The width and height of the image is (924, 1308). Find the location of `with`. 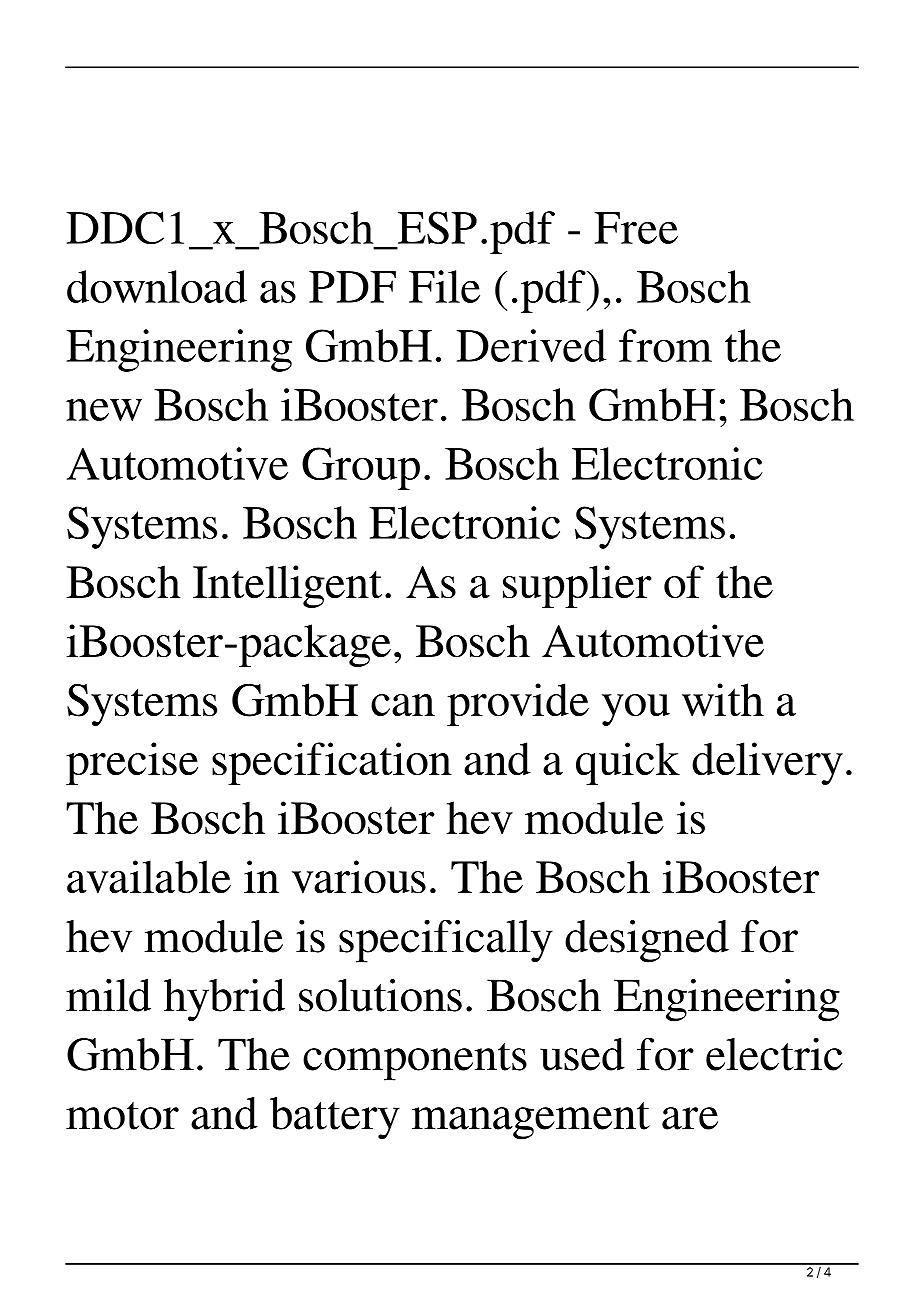

with is located at coordinates (723, 699).
